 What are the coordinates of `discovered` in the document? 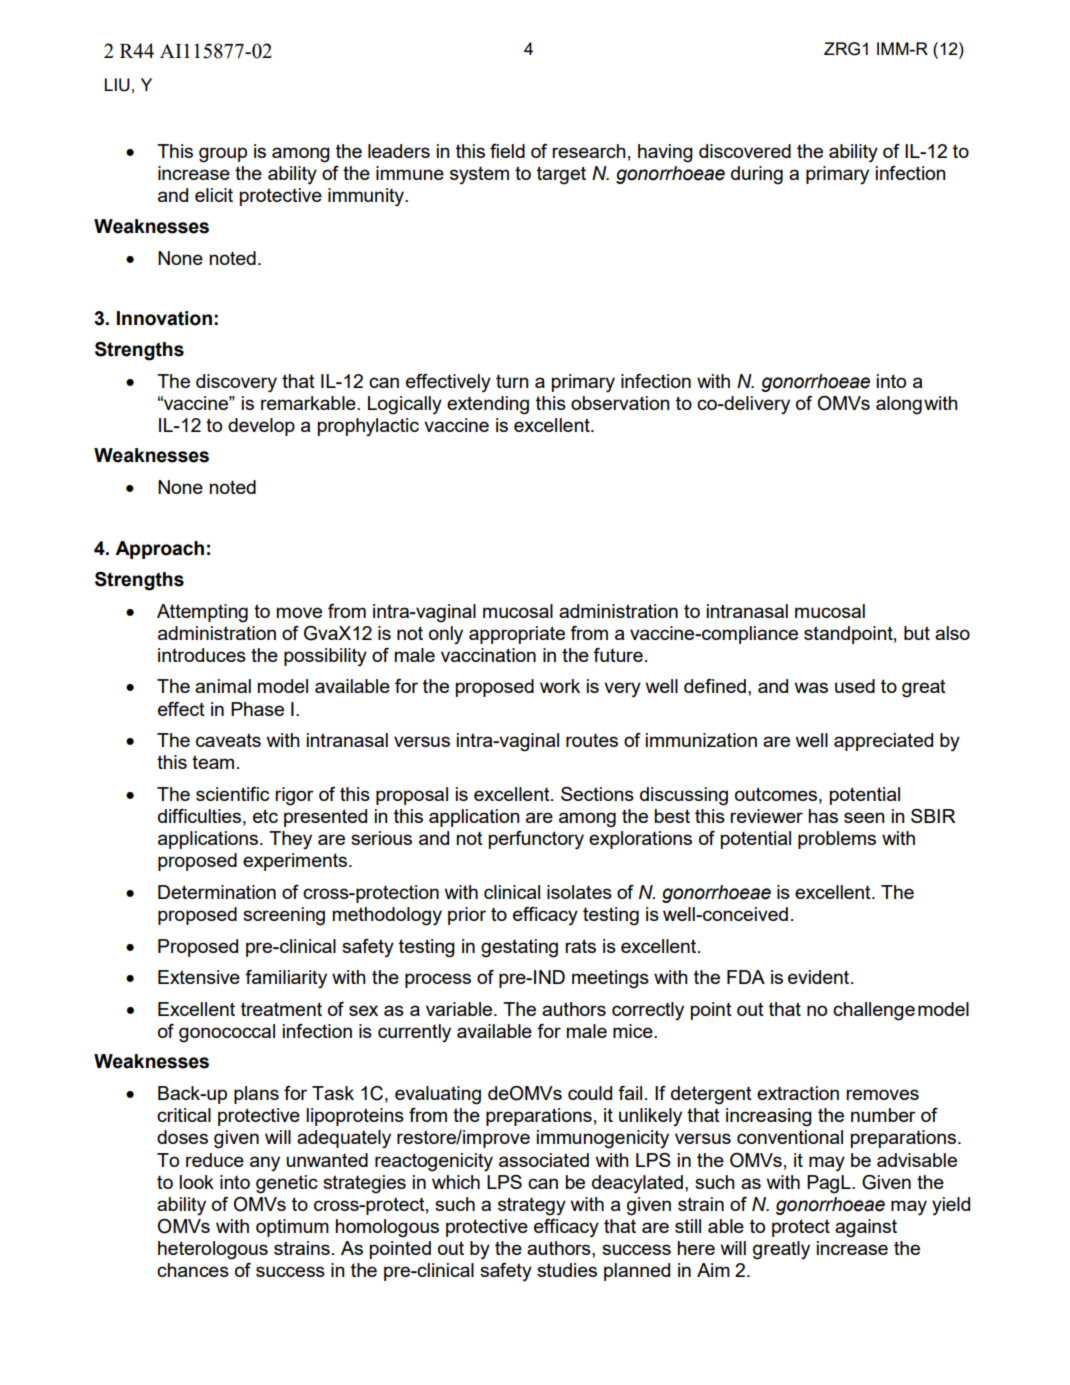 It's located at (745, 151).
